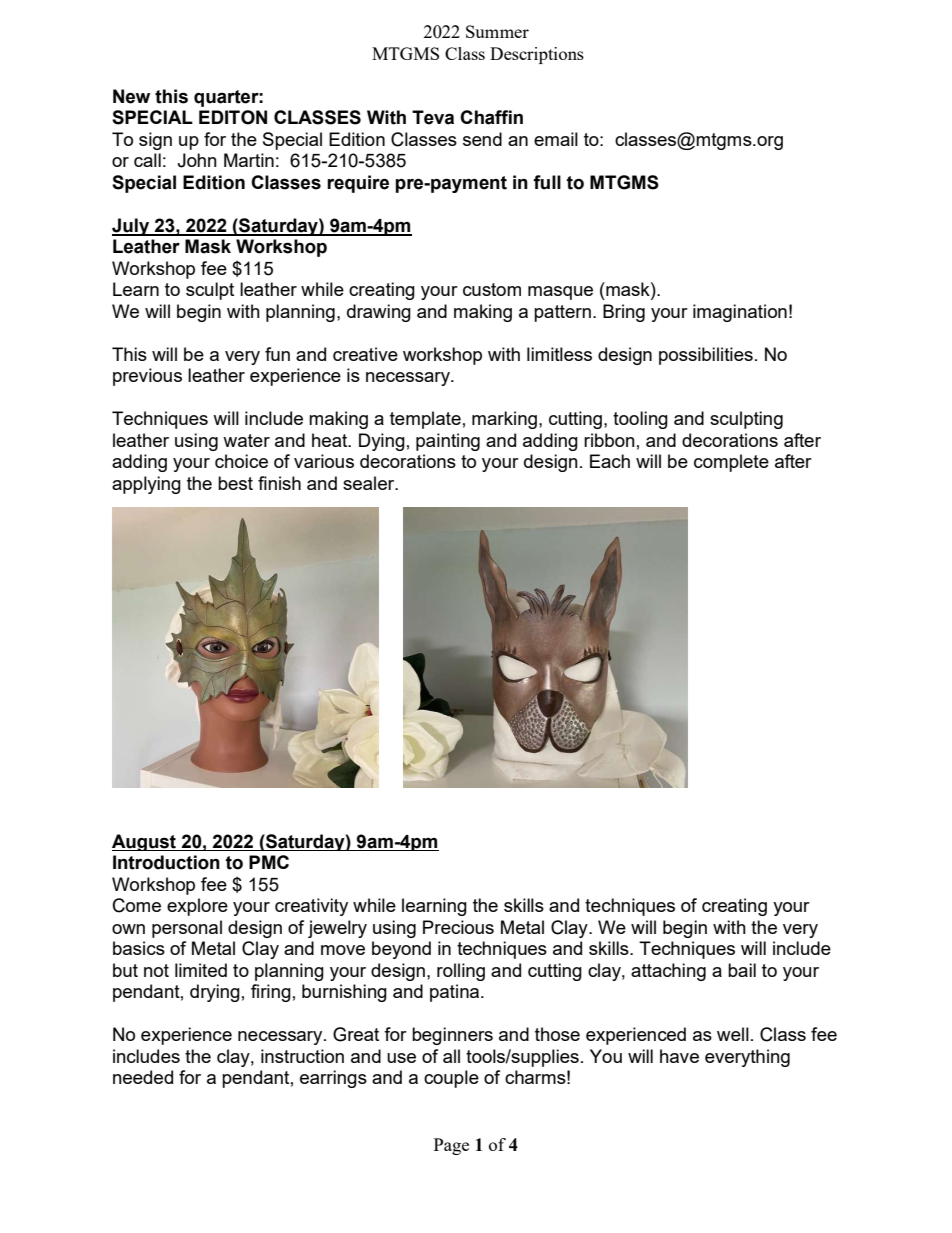 The width and height of the document is (952, 1233). Describe the element at coordinates (143, 1077) in the document. I see `needed` at that location.
